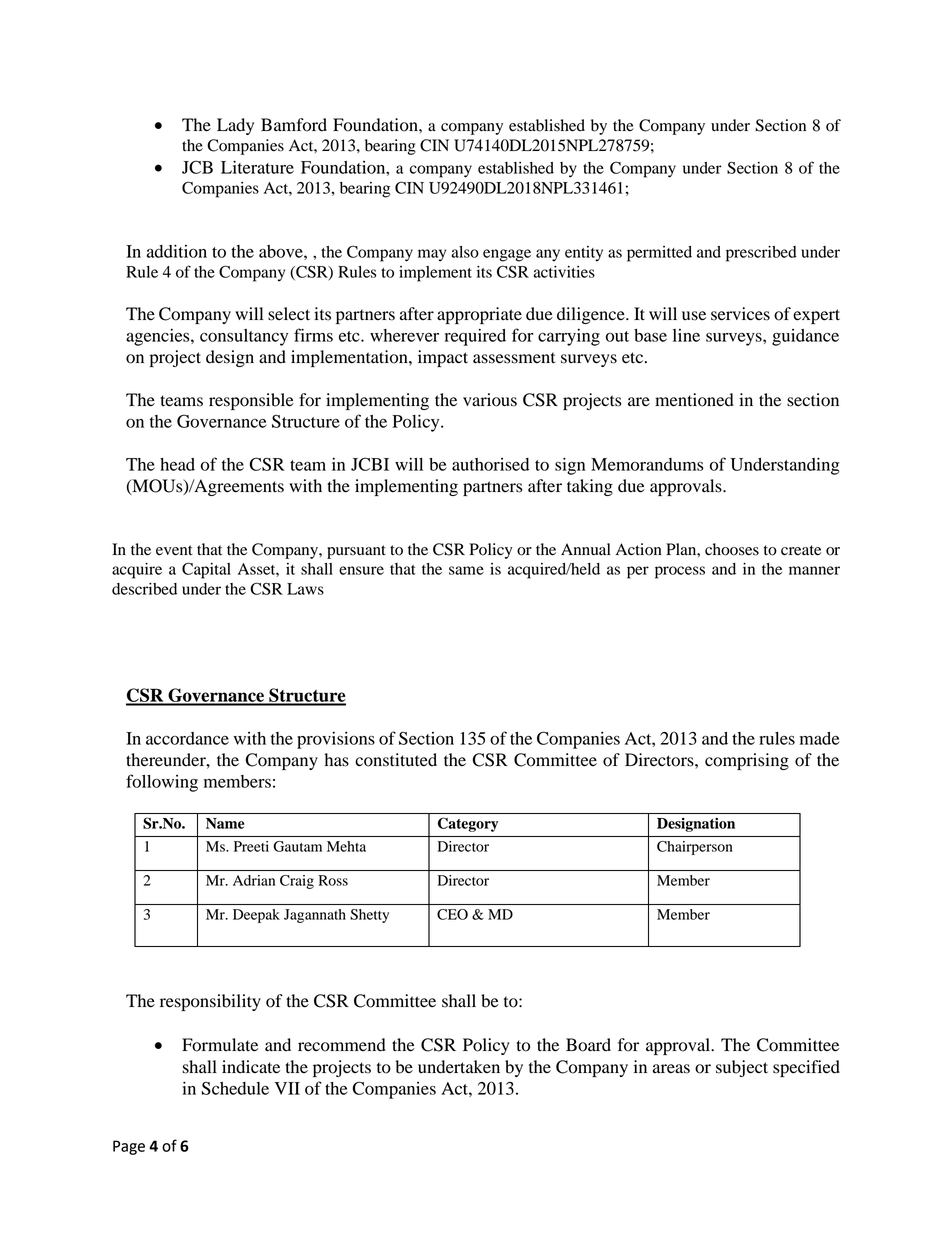  I want to click on Name, so click(225, 823).
